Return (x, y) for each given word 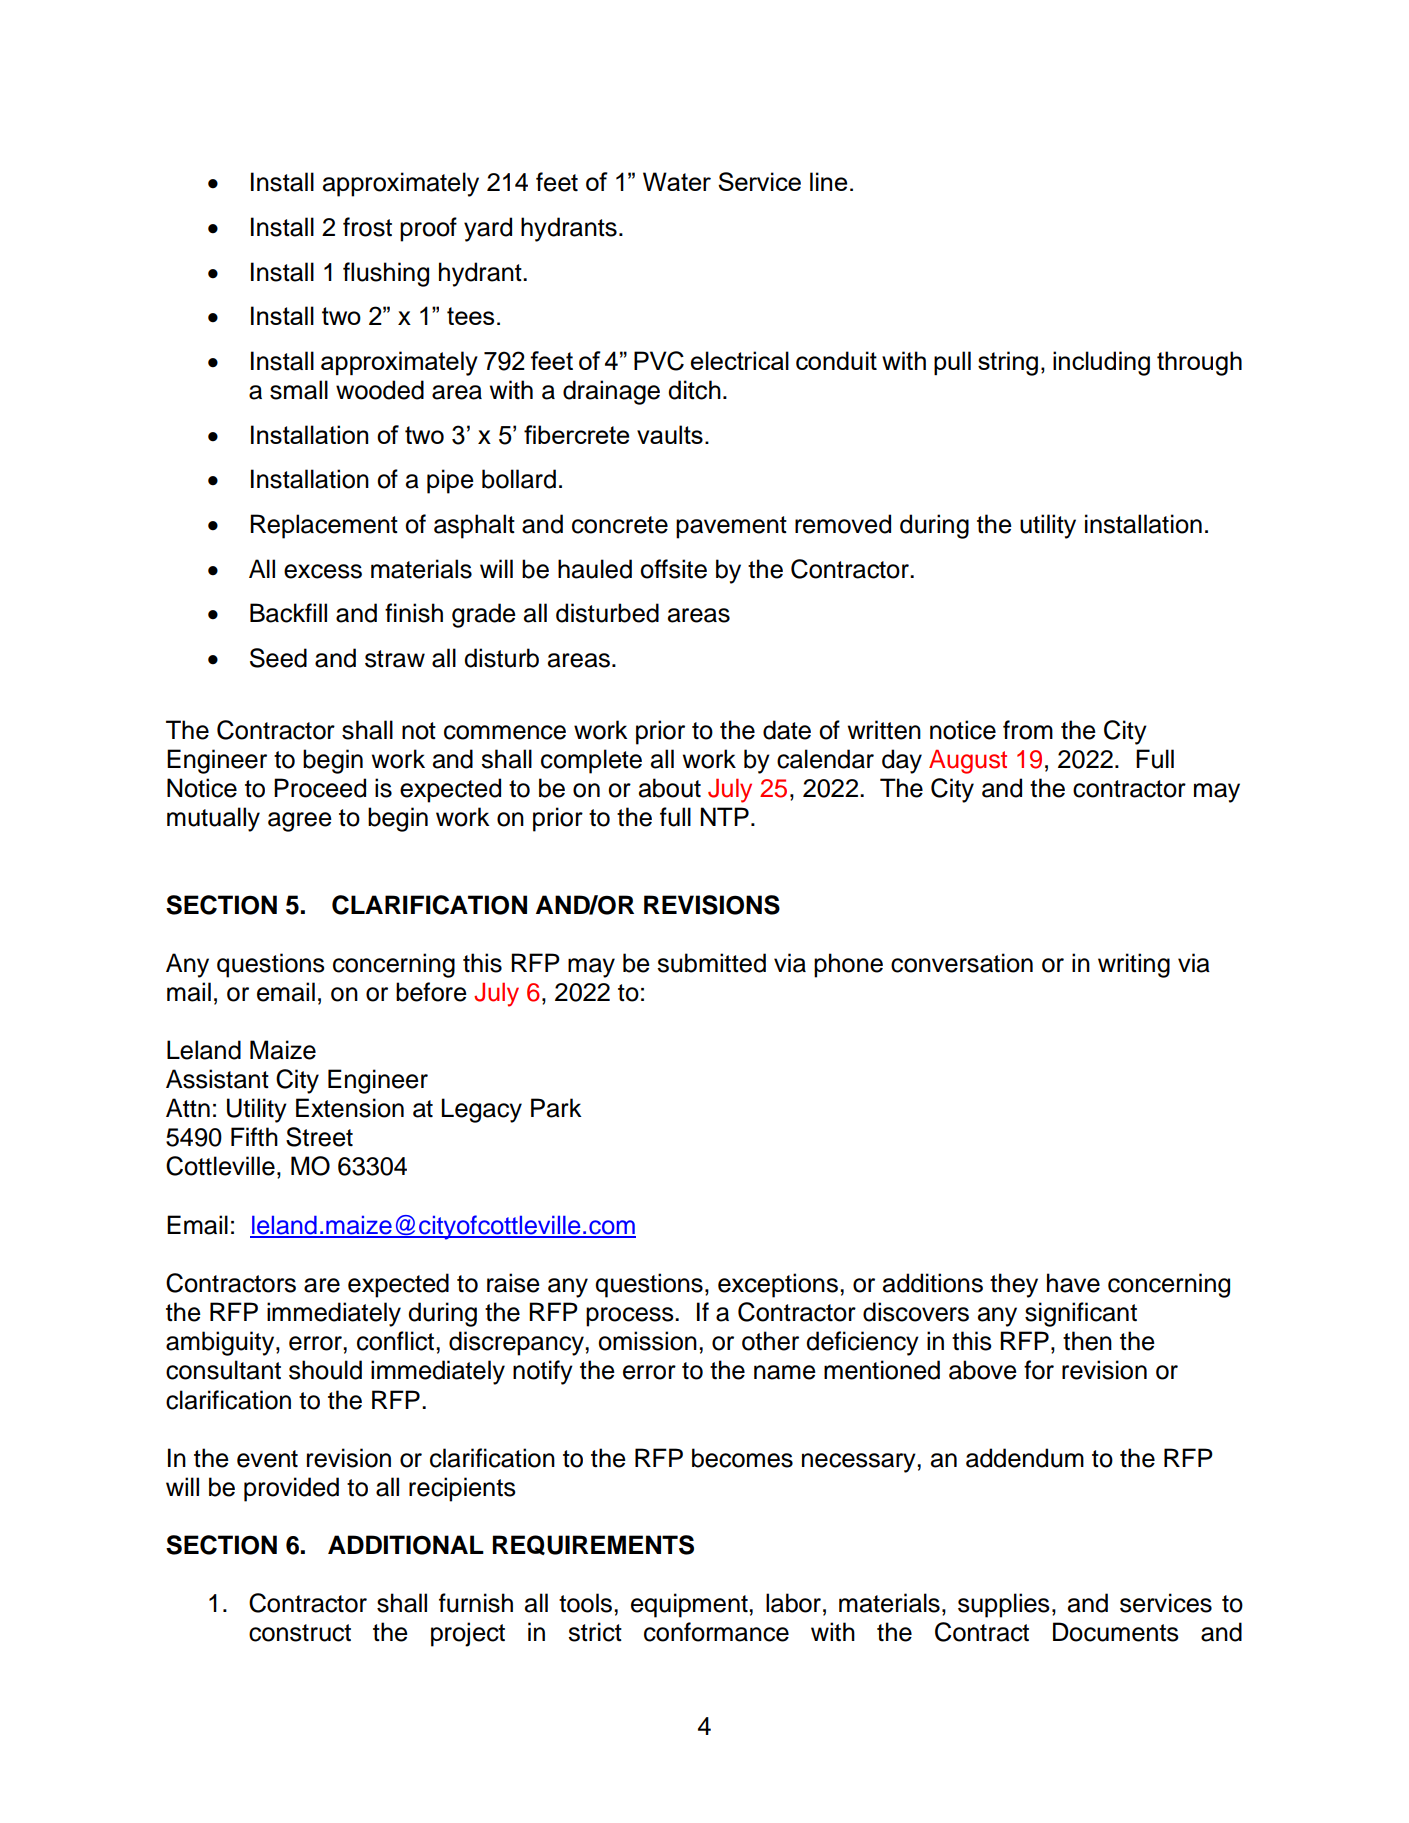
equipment (690, 1605)
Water (677, 181)
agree (300, 822)
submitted (711, 963)
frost (367, 227)
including (1101, 363)
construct (300, 1633)
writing (1134, 965)
